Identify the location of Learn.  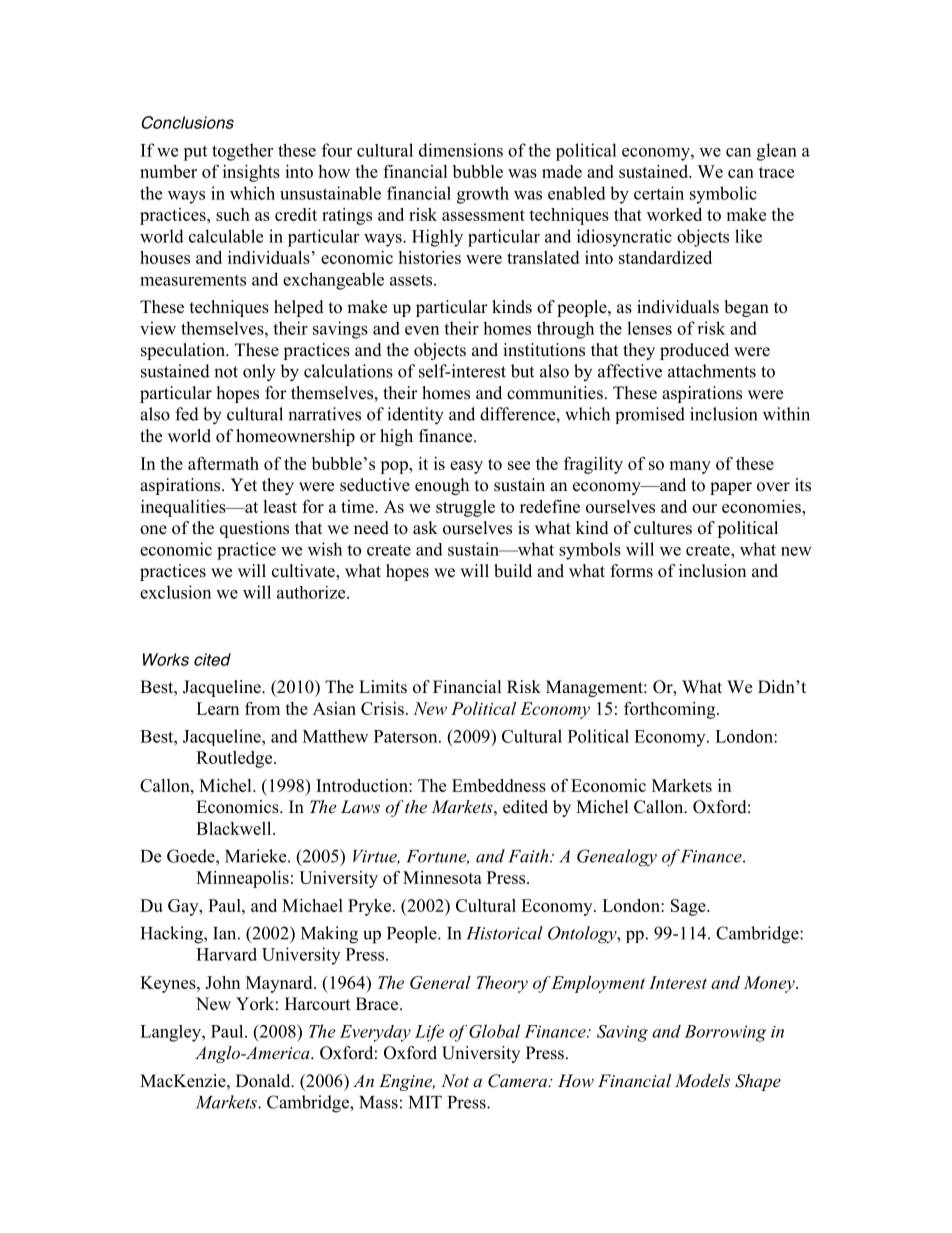
(217, 708).
